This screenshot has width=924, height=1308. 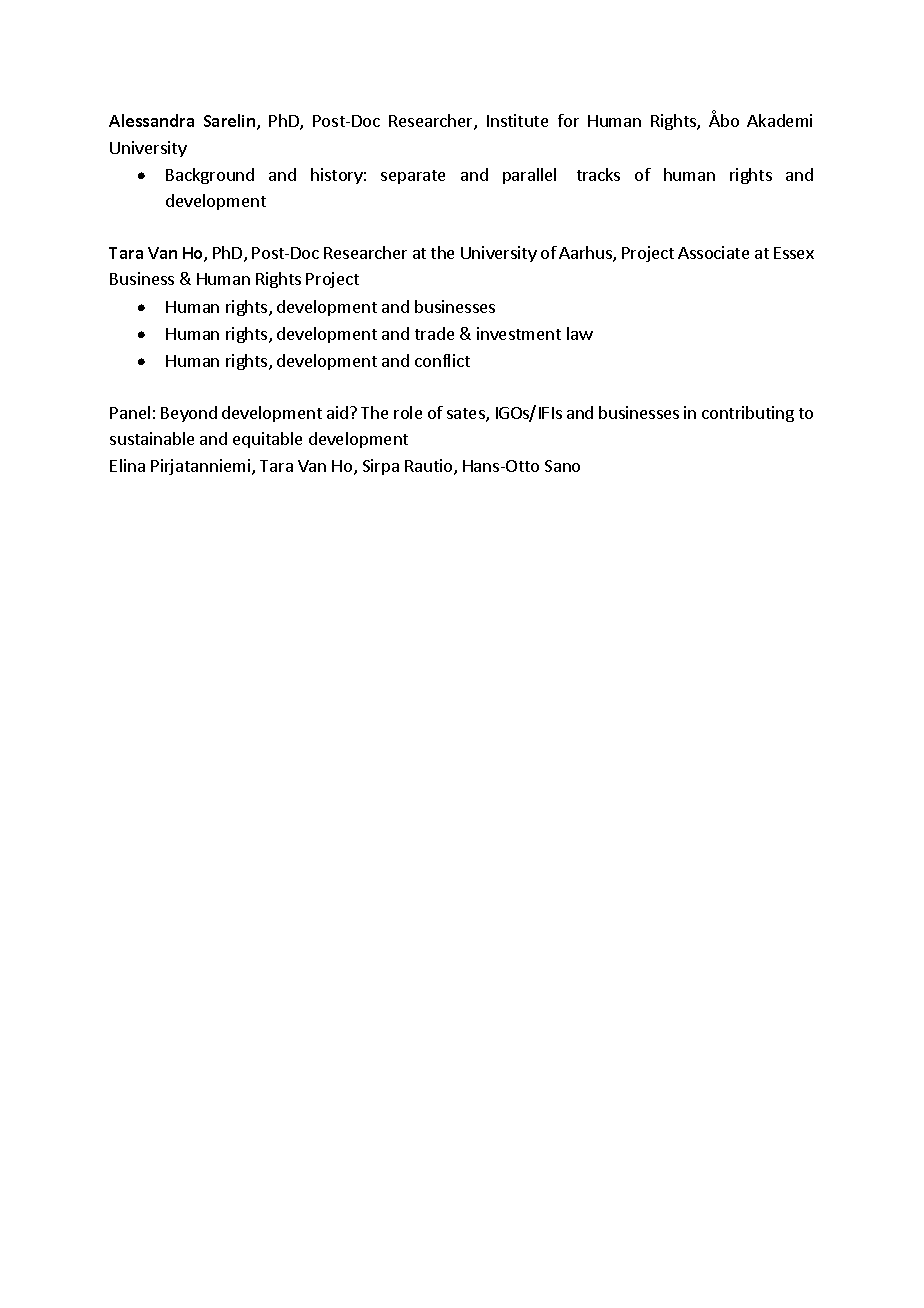 What do you see at coordinates (568, 120) in the screenshot?
I see `for` at bounding box center [568, 120].
